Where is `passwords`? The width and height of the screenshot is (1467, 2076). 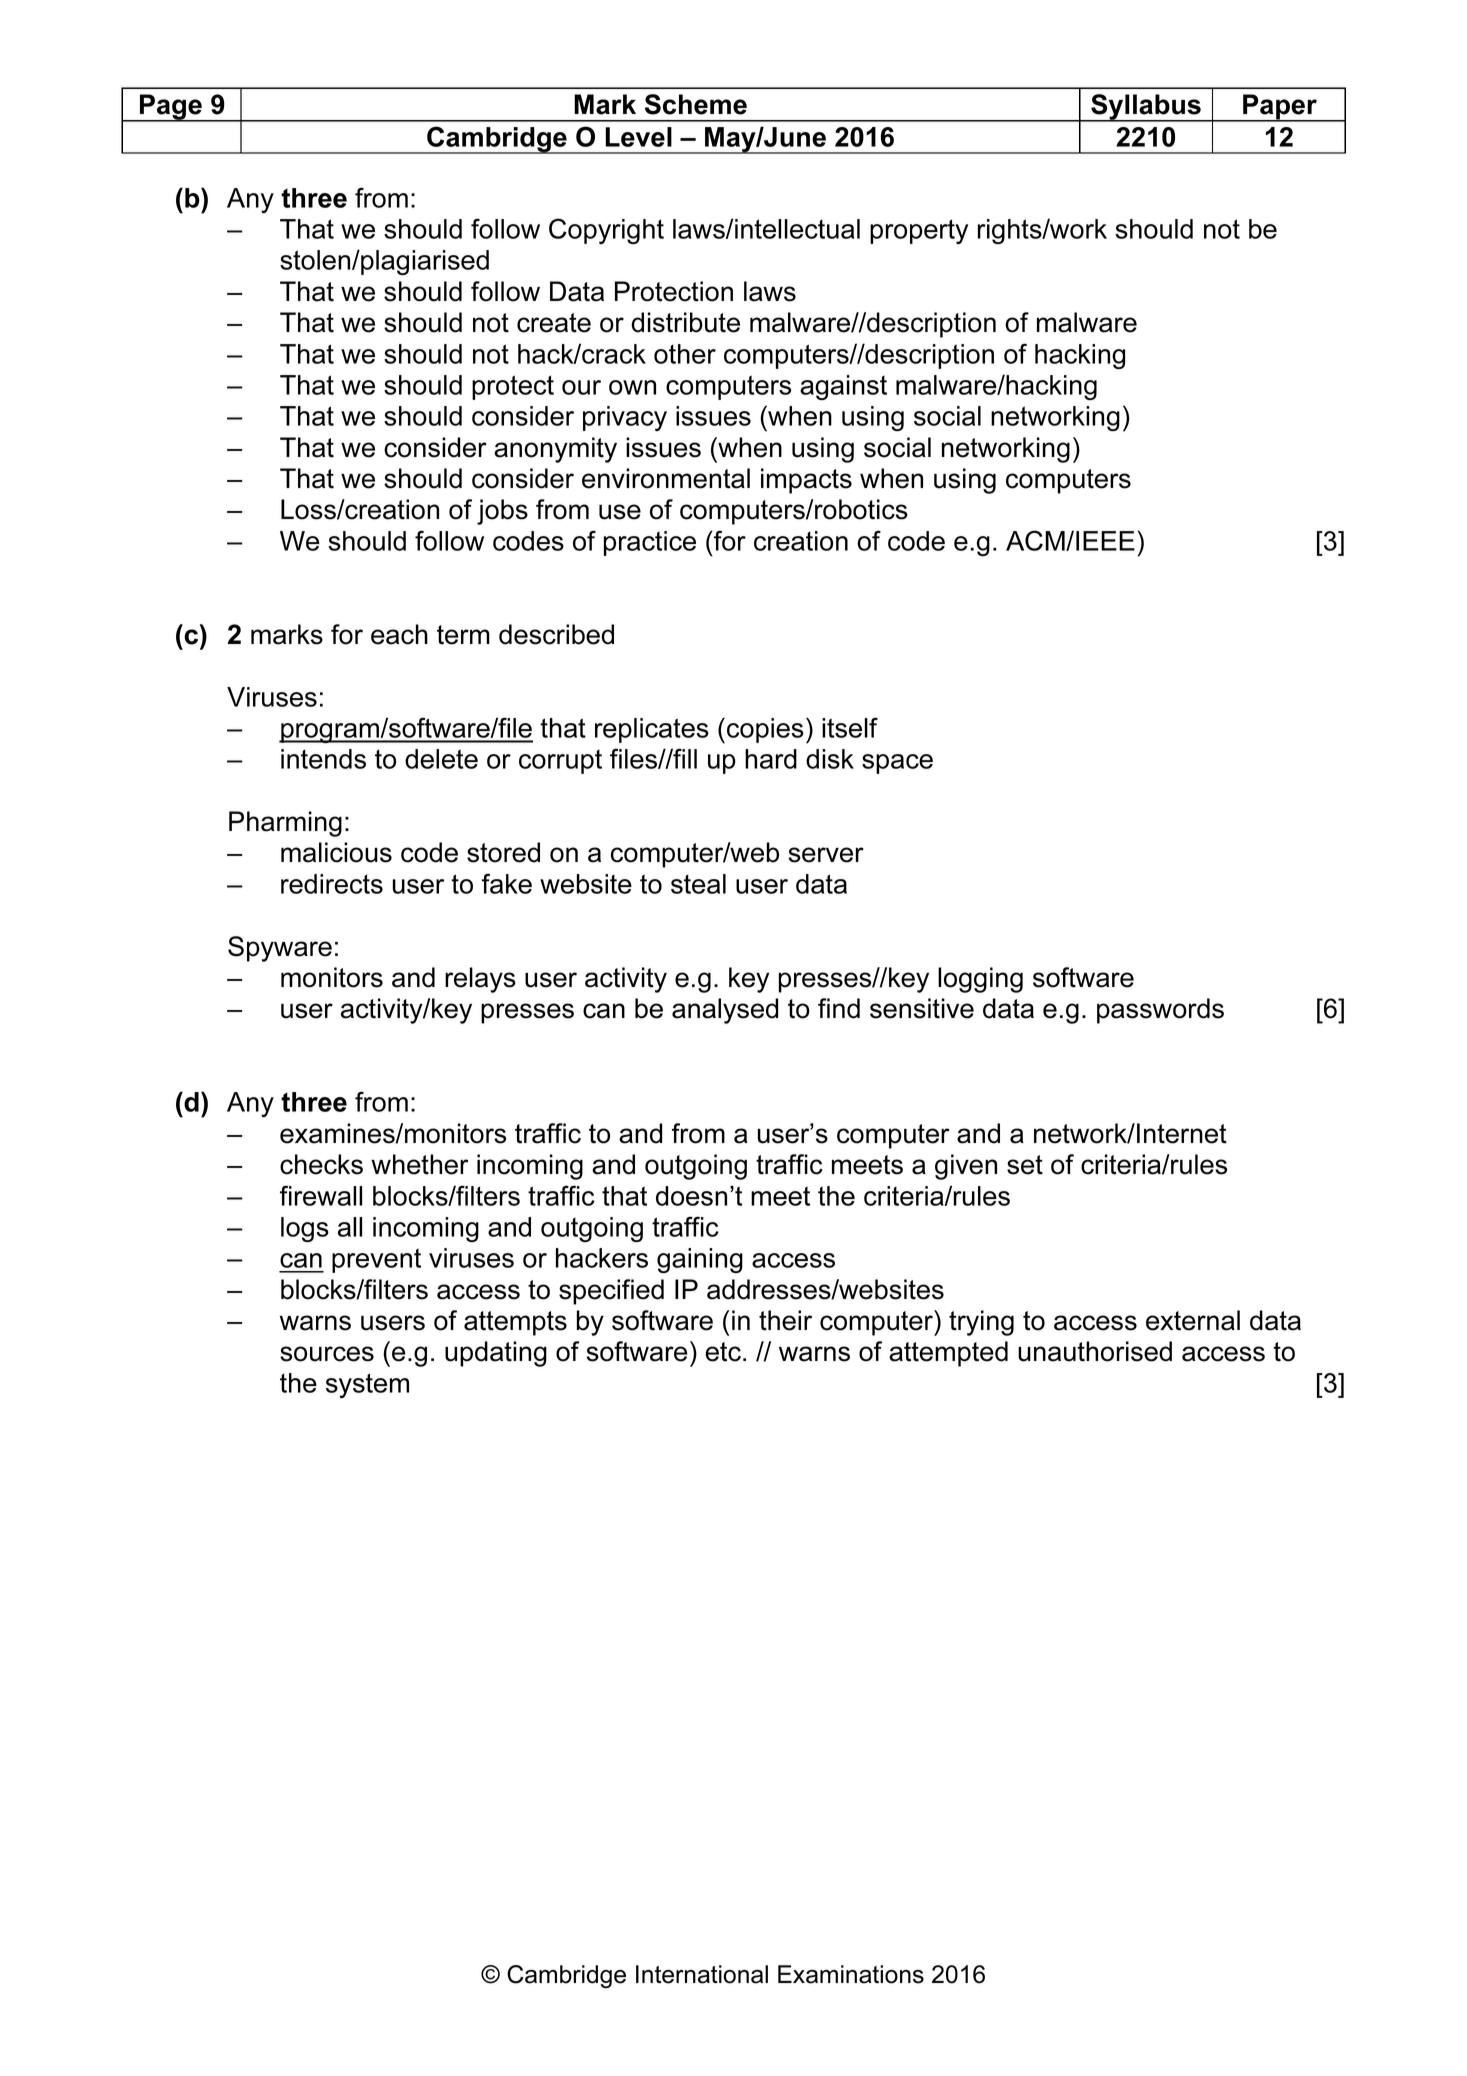
passwords is located at coordinates (1160, 1011).
